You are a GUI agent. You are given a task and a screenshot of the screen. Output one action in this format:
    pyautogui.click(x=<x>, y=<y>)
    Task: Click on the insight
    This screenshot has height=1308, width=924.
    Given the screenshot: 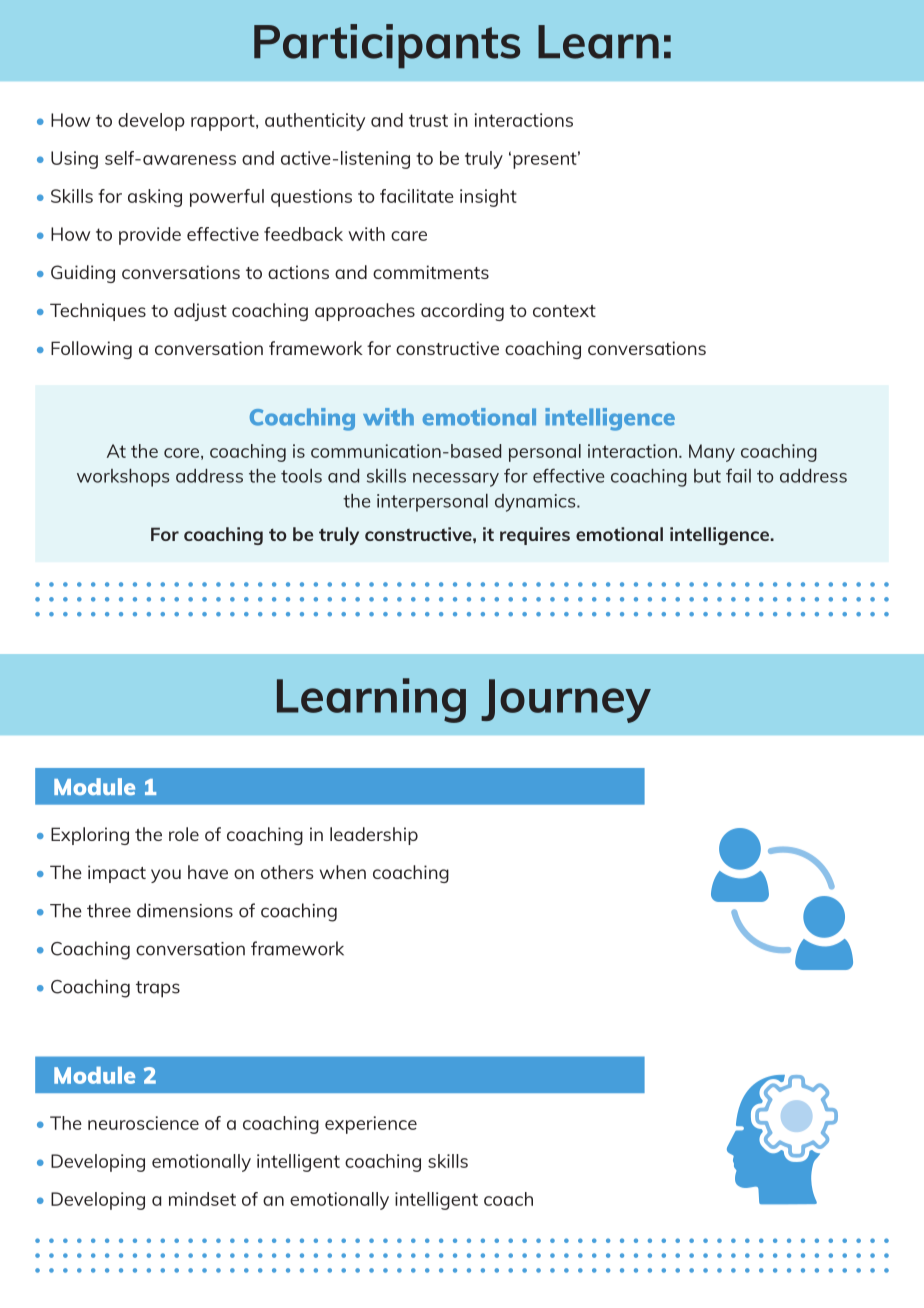 What is the action you would take?
    pyautogui.click(x=488, y=198)
